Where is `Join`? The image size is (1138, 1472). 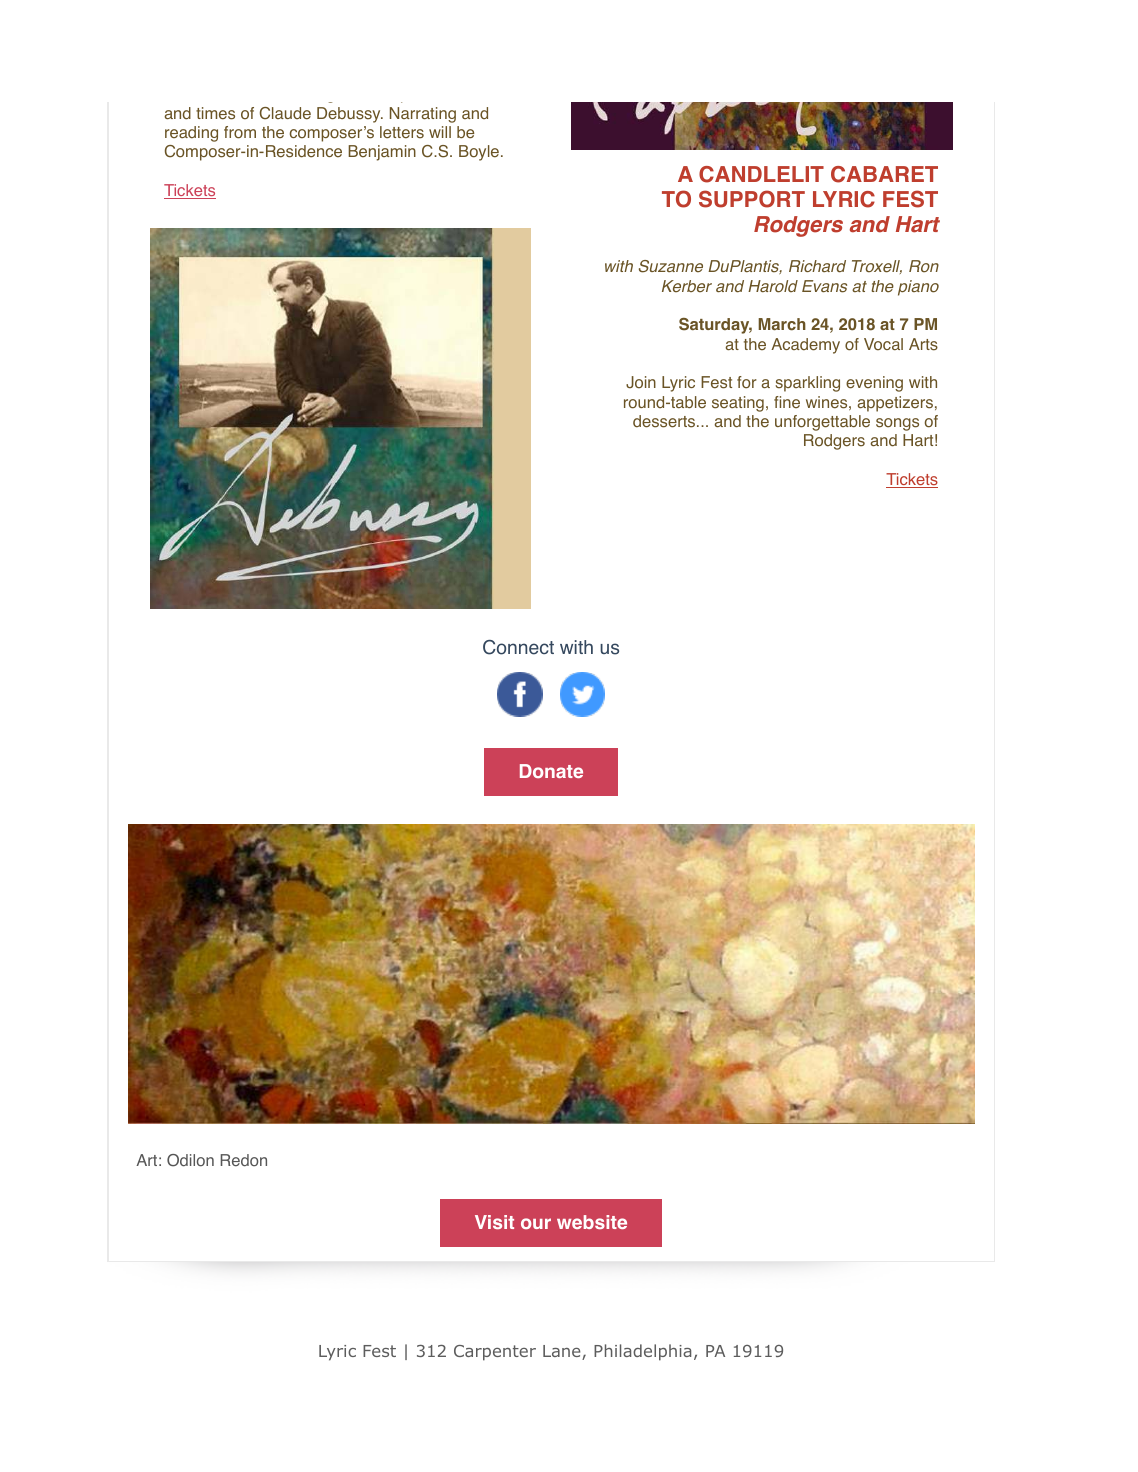
Join is located at coordinates (641, 382).
